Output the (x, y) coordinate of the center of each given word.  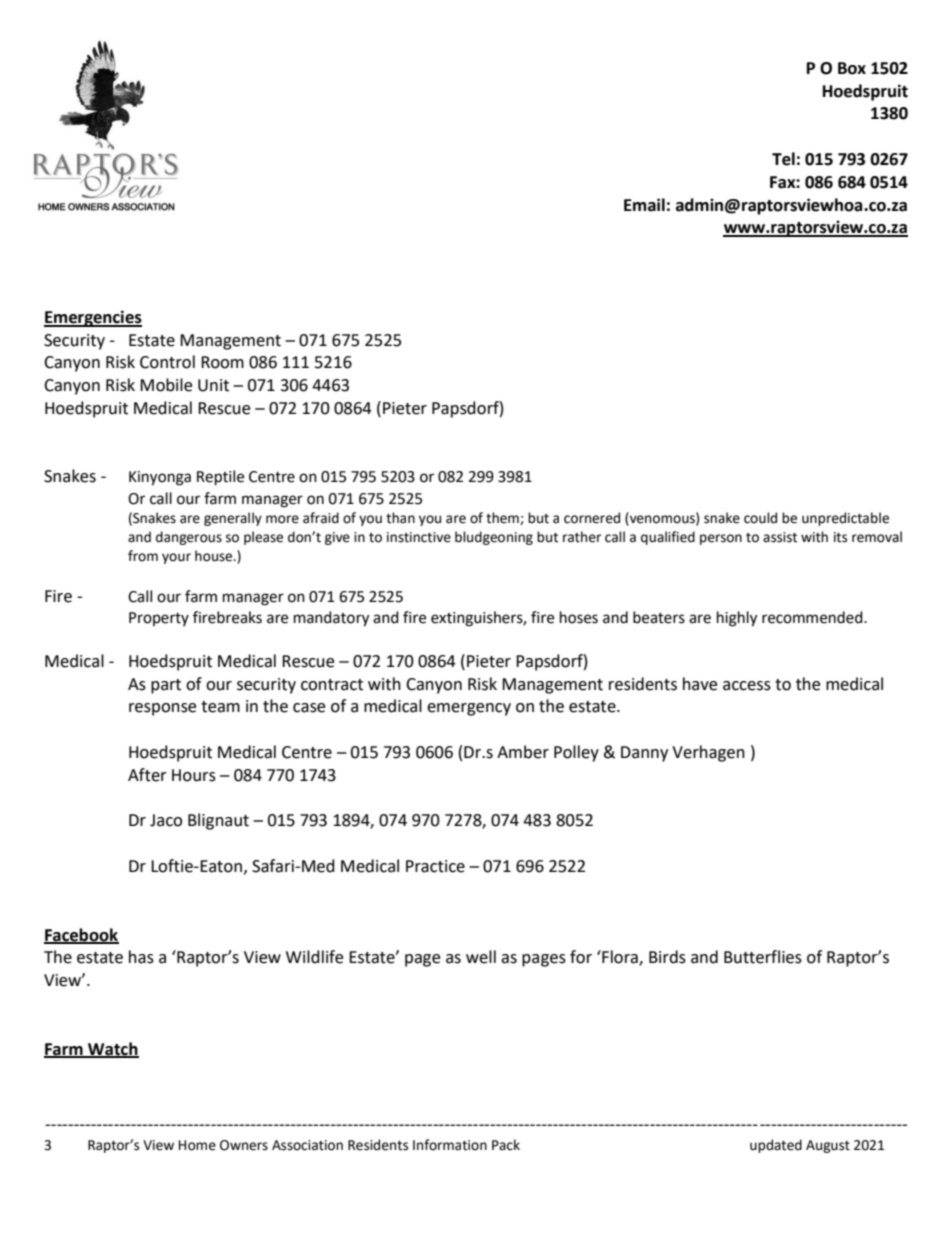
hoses (579, 617)
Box (852, 68)
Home (197, 1145)
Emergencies (93, 318)
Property (159, 619)
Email (644, 205)
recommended (813, 617)
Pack (506, 1145)
